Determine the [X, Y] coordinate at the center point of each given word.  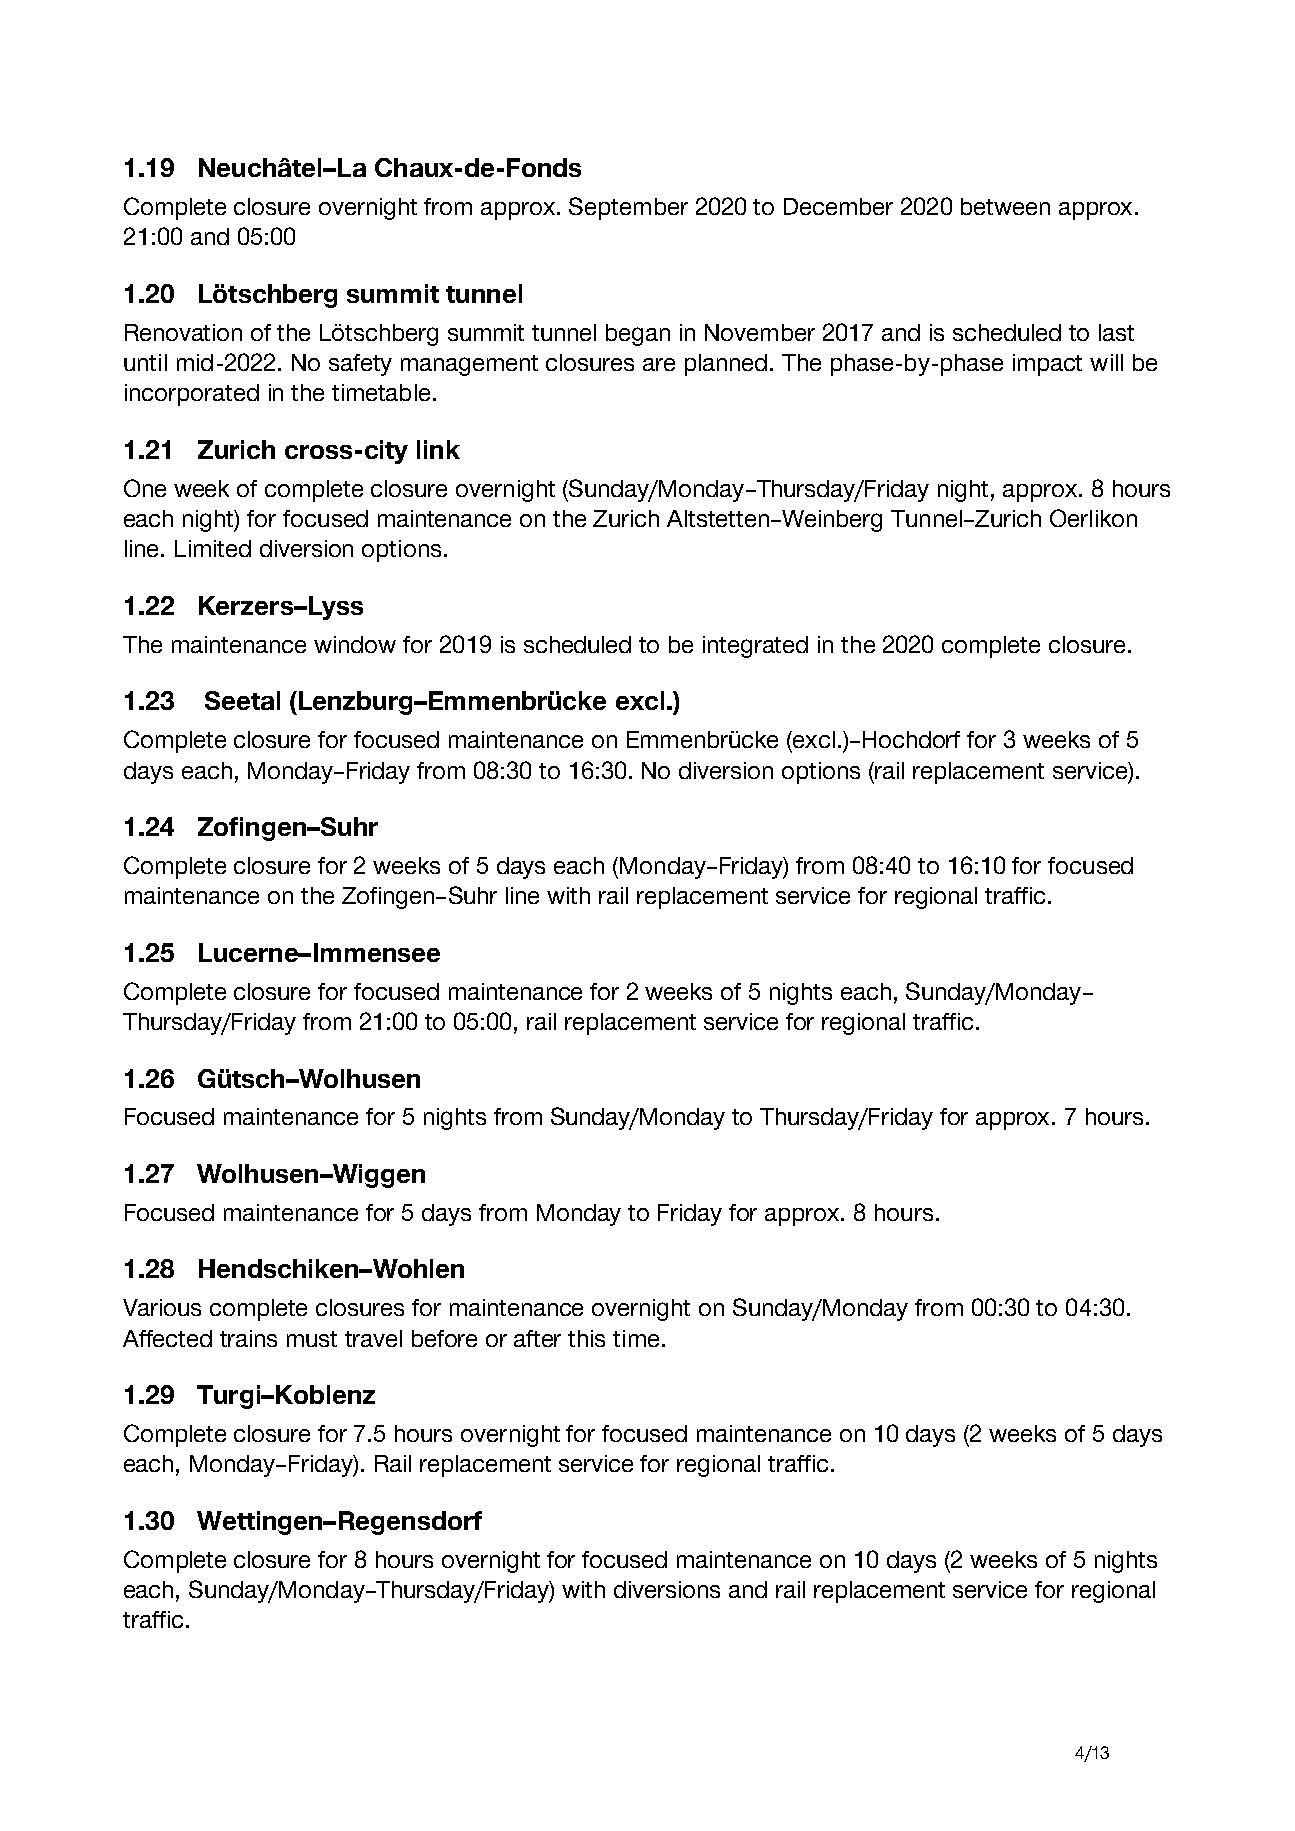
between [1005, 206]
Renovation [183, 332]
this [586, 1338]
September [628, 208]
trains [248, 1338]
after [537, 1338]
